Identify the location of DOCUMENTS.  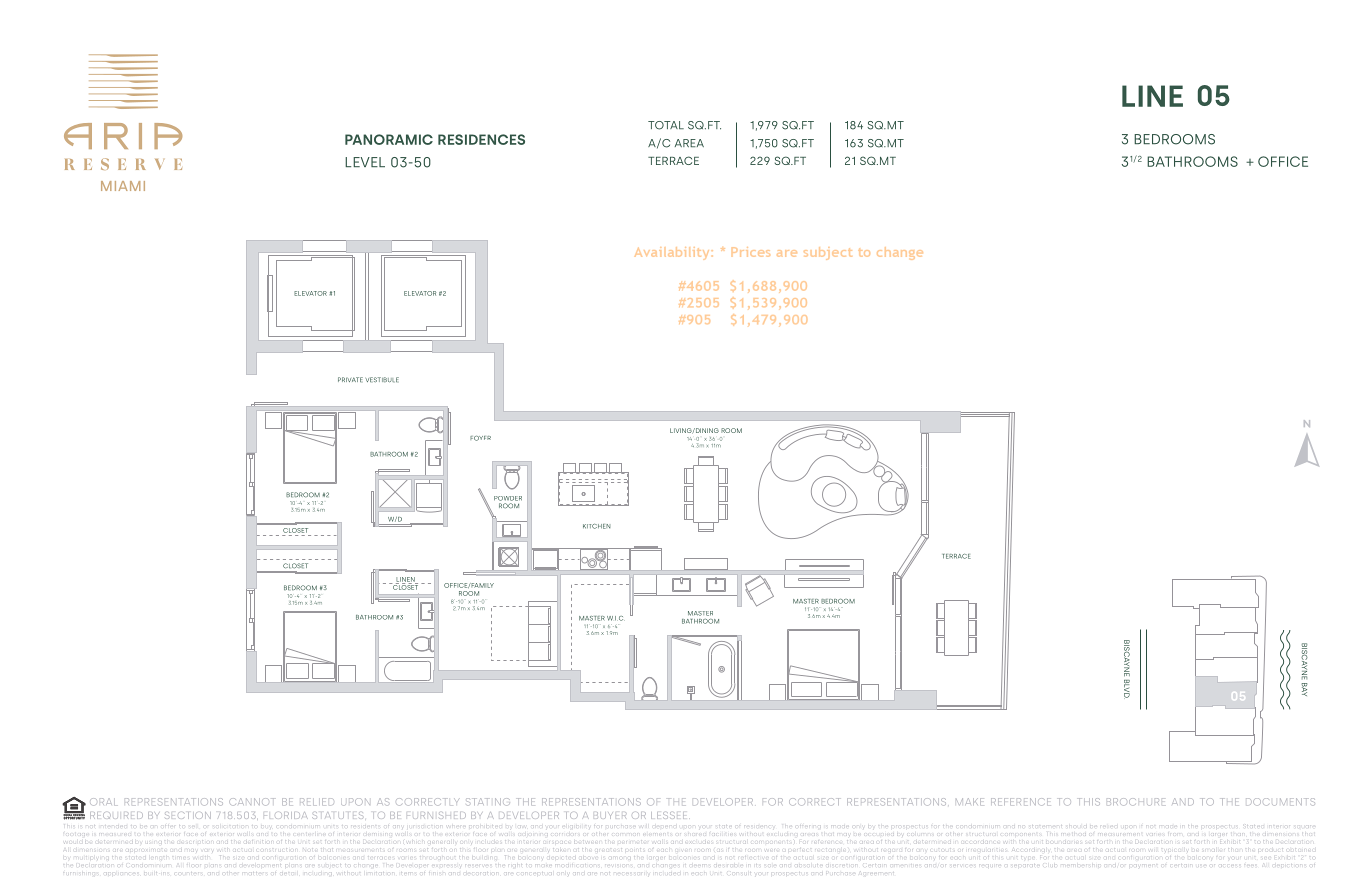
(1280, 802).
